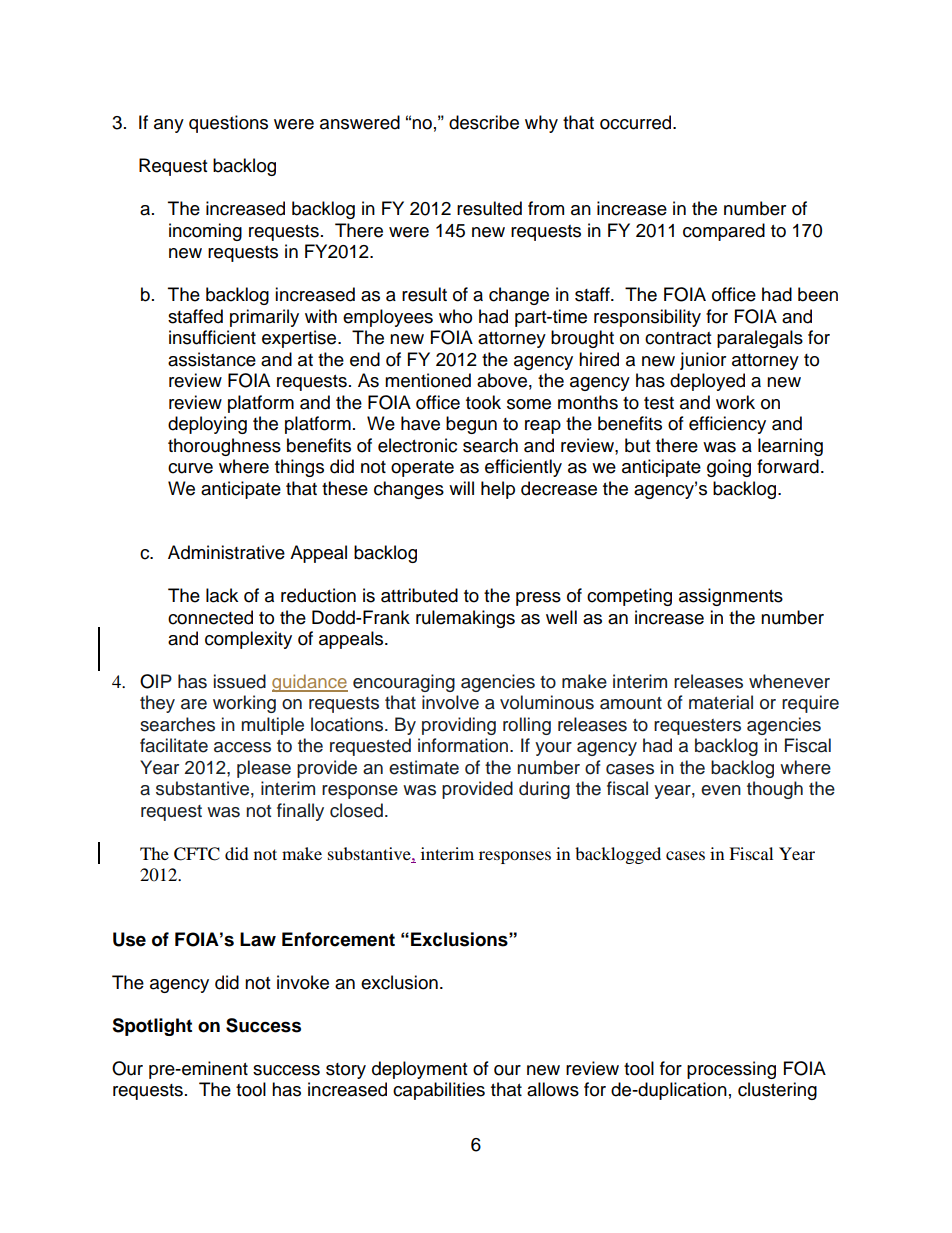 The width and height of the screenshot is (952, 1233). I want to click on questions, so click(228, 124).
